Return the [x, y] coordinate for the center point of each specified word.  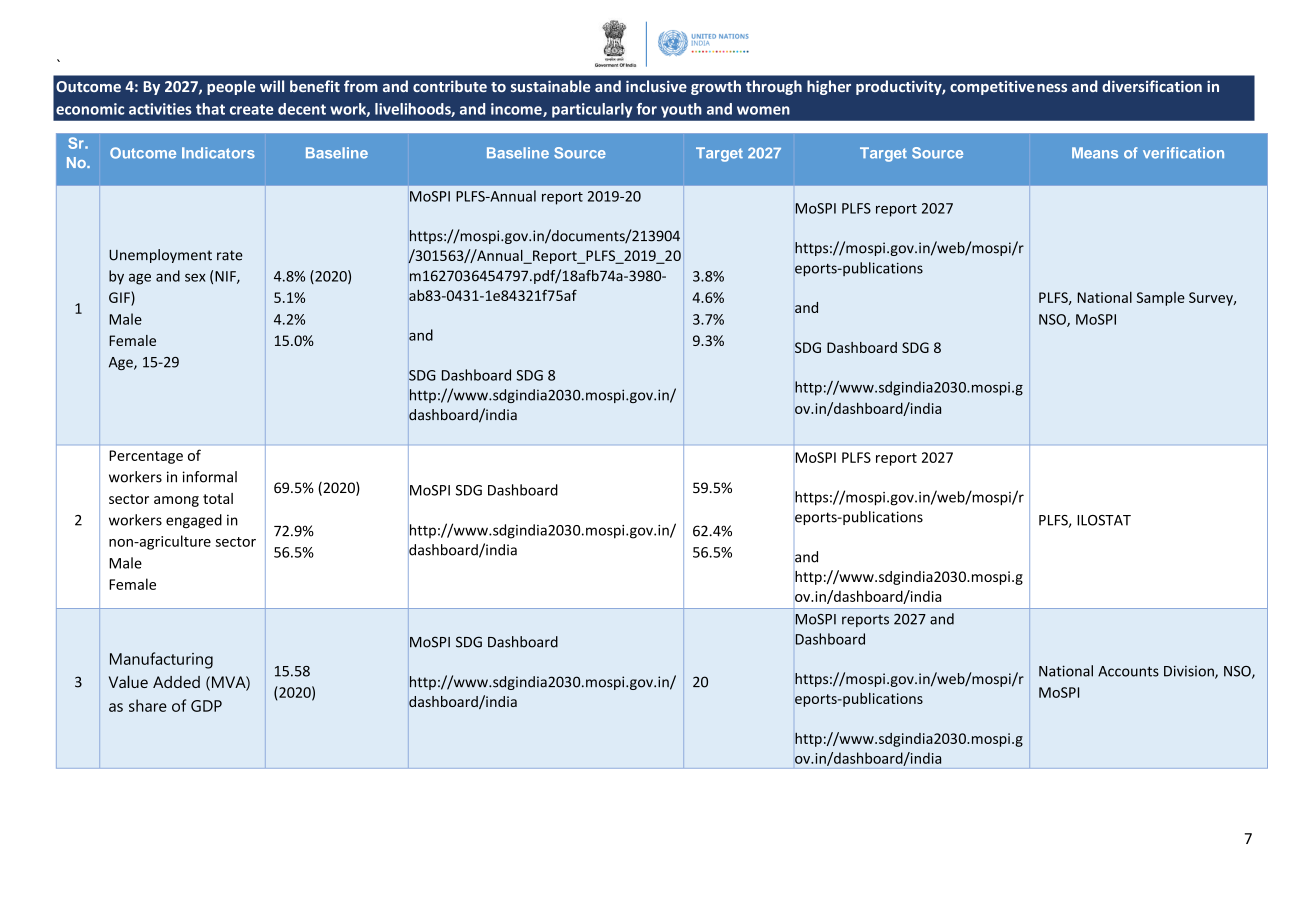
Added [176, 682]
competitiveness [1008, 88]
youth [681, 110]
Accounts [1128, 671]
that [210, 109]
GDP [206, 706]
